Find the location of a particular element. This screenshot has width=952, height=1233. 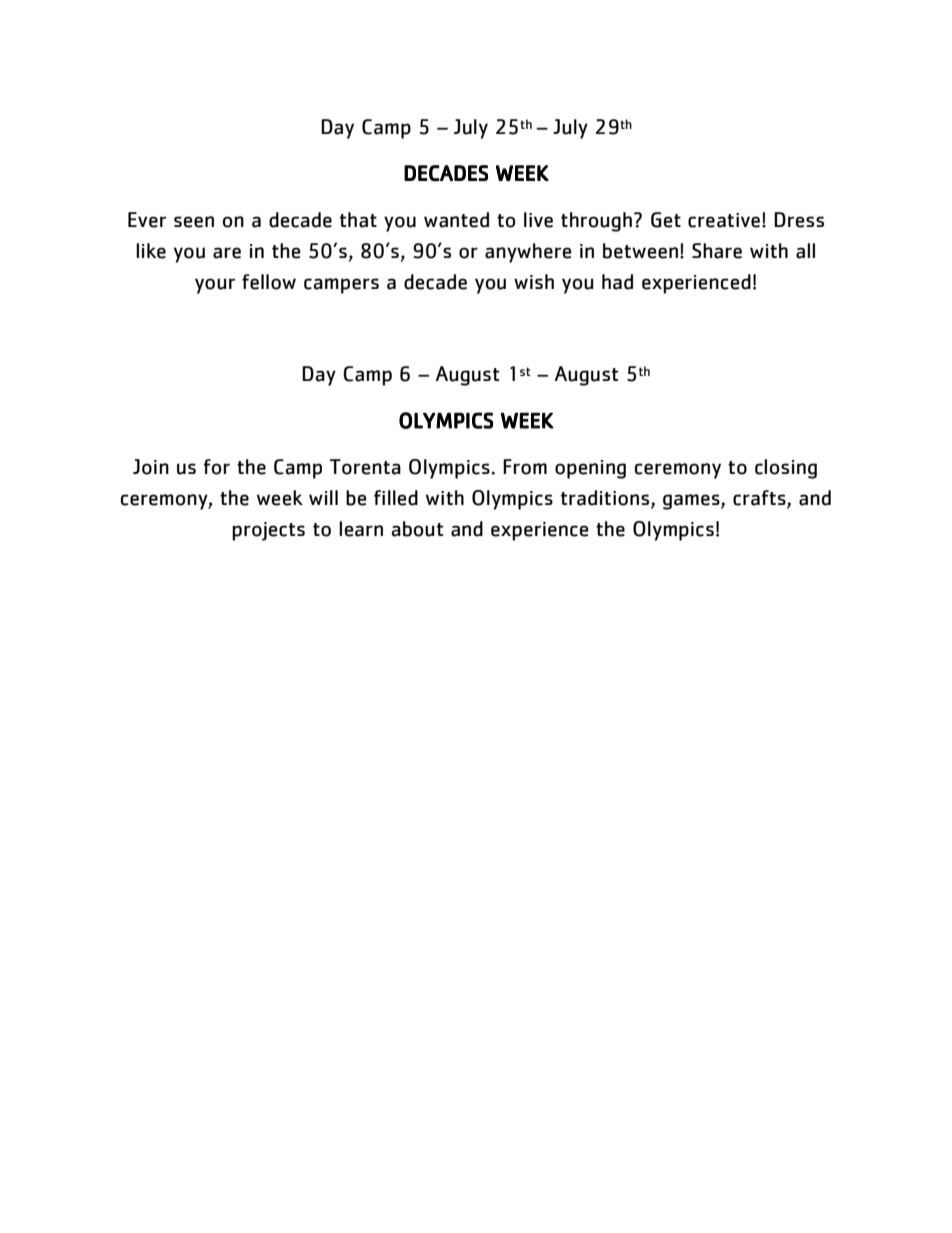

opening is located at coordinates (590, 469).
